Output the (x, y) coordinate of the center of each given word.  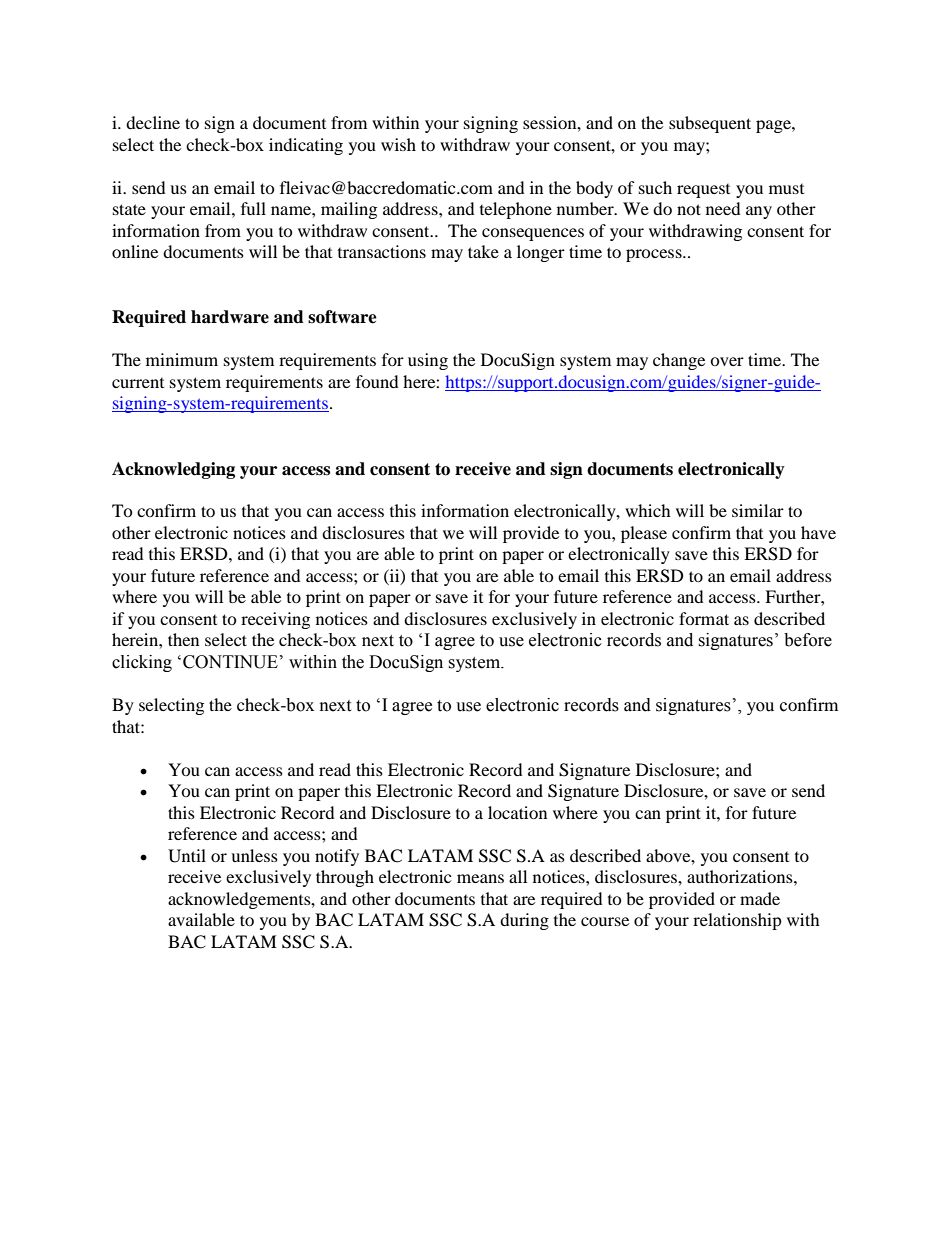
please (644, 534)
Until (187, 856)
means (480, 878)
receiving (275, 620)
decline (153, 122)
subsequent (710, 124)
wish (398, 144)
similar (758, 510)
